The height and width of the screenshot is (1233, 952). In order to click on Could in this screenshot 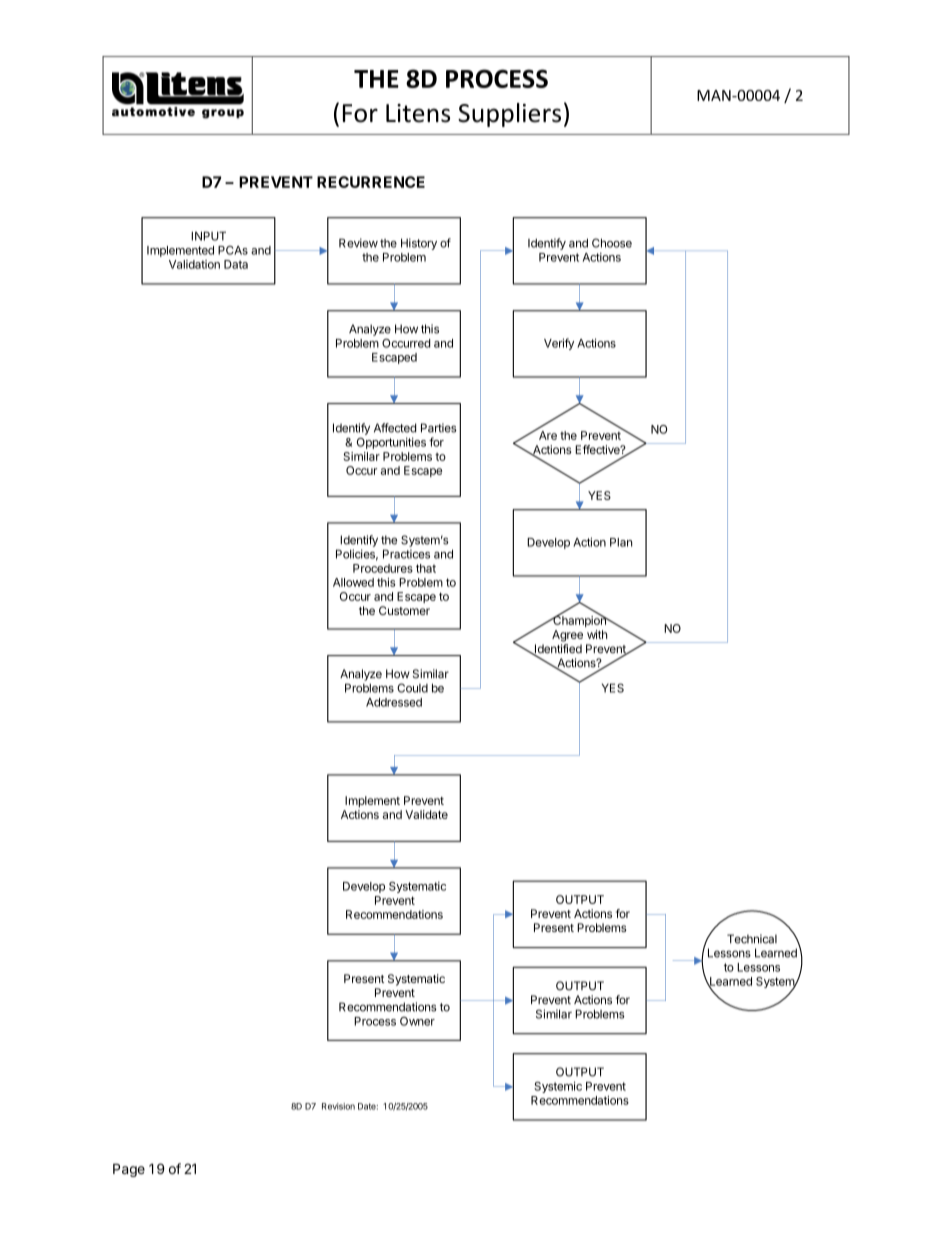, I will do `click(412, 688)`.
